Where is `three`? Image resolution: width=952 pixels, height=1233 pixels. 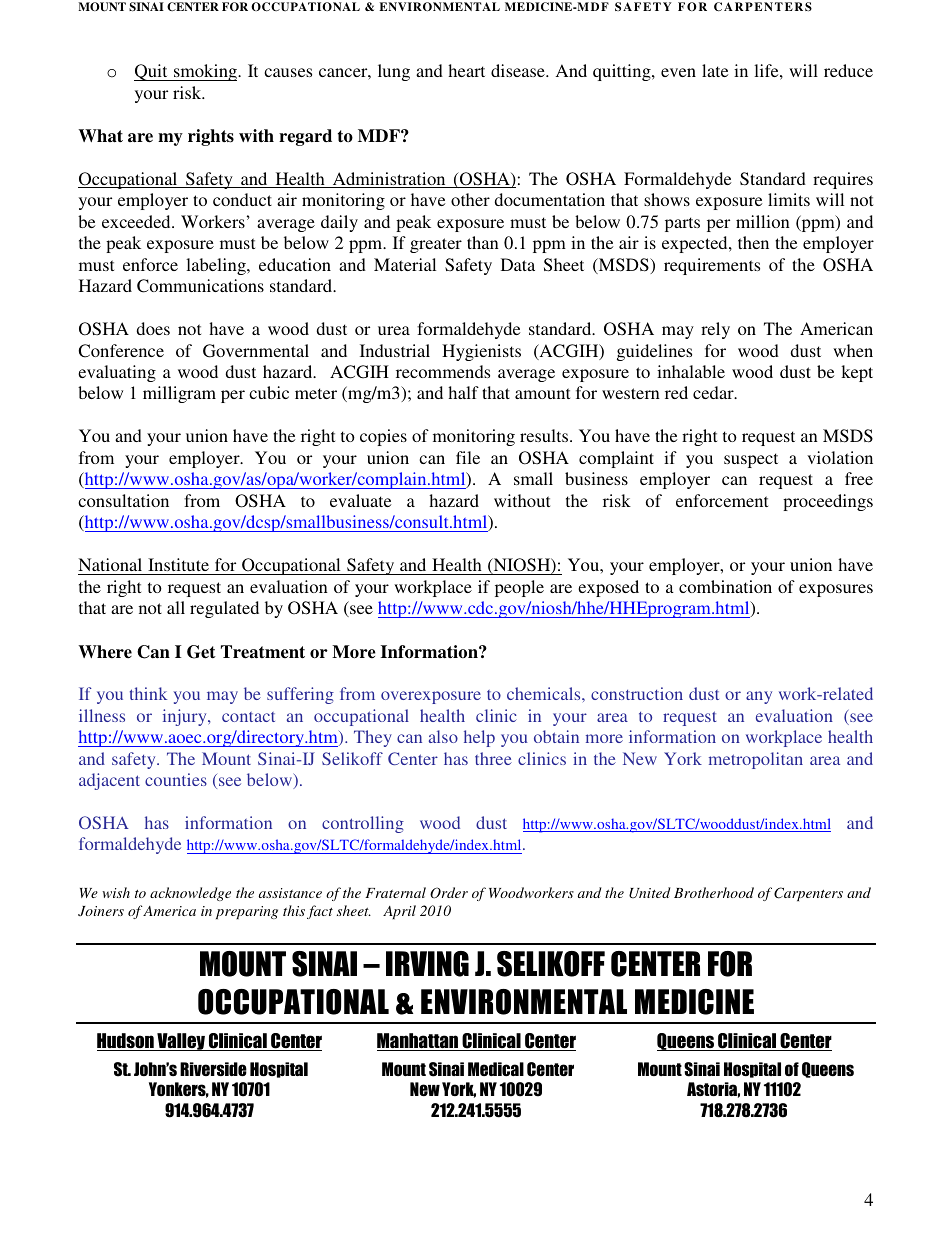 three is located at coordinates (493, 758).
